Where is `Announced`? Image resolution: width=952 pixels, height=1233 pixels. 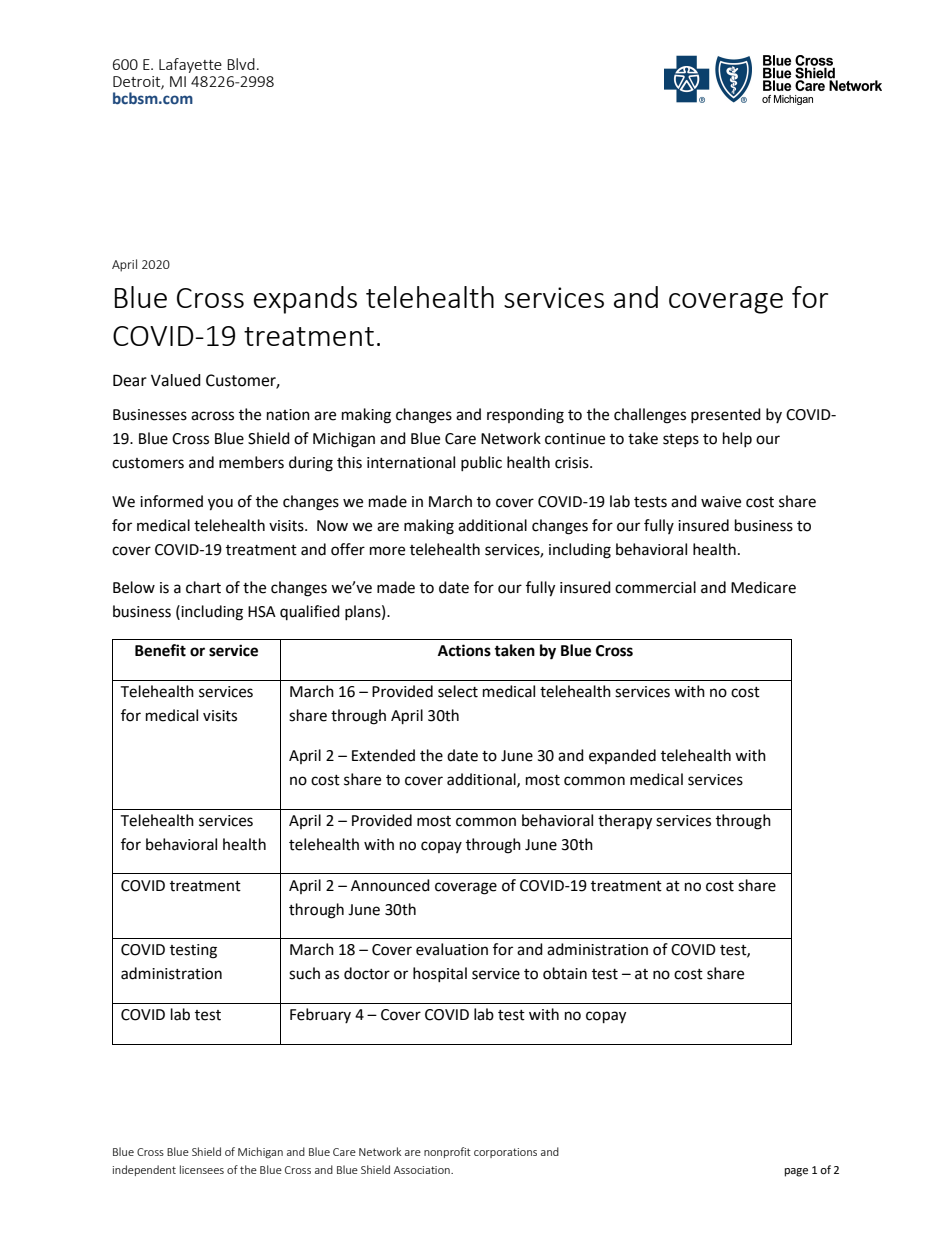 Announced is located at coordinates (390, 885).
